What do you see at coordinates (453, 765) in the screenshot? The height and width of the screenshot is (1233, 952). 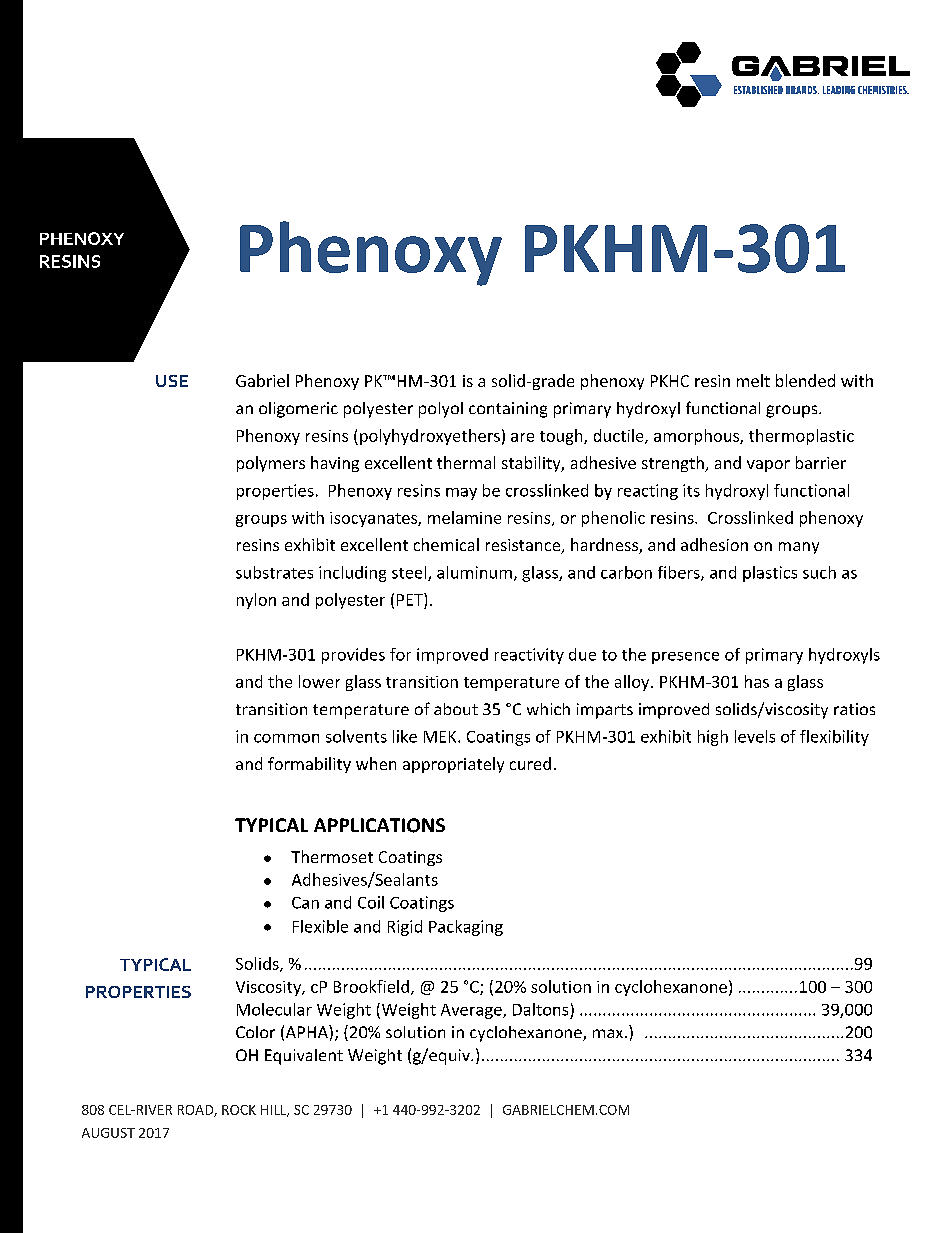 I see `appropriately` at bounding box center [453, 765].
